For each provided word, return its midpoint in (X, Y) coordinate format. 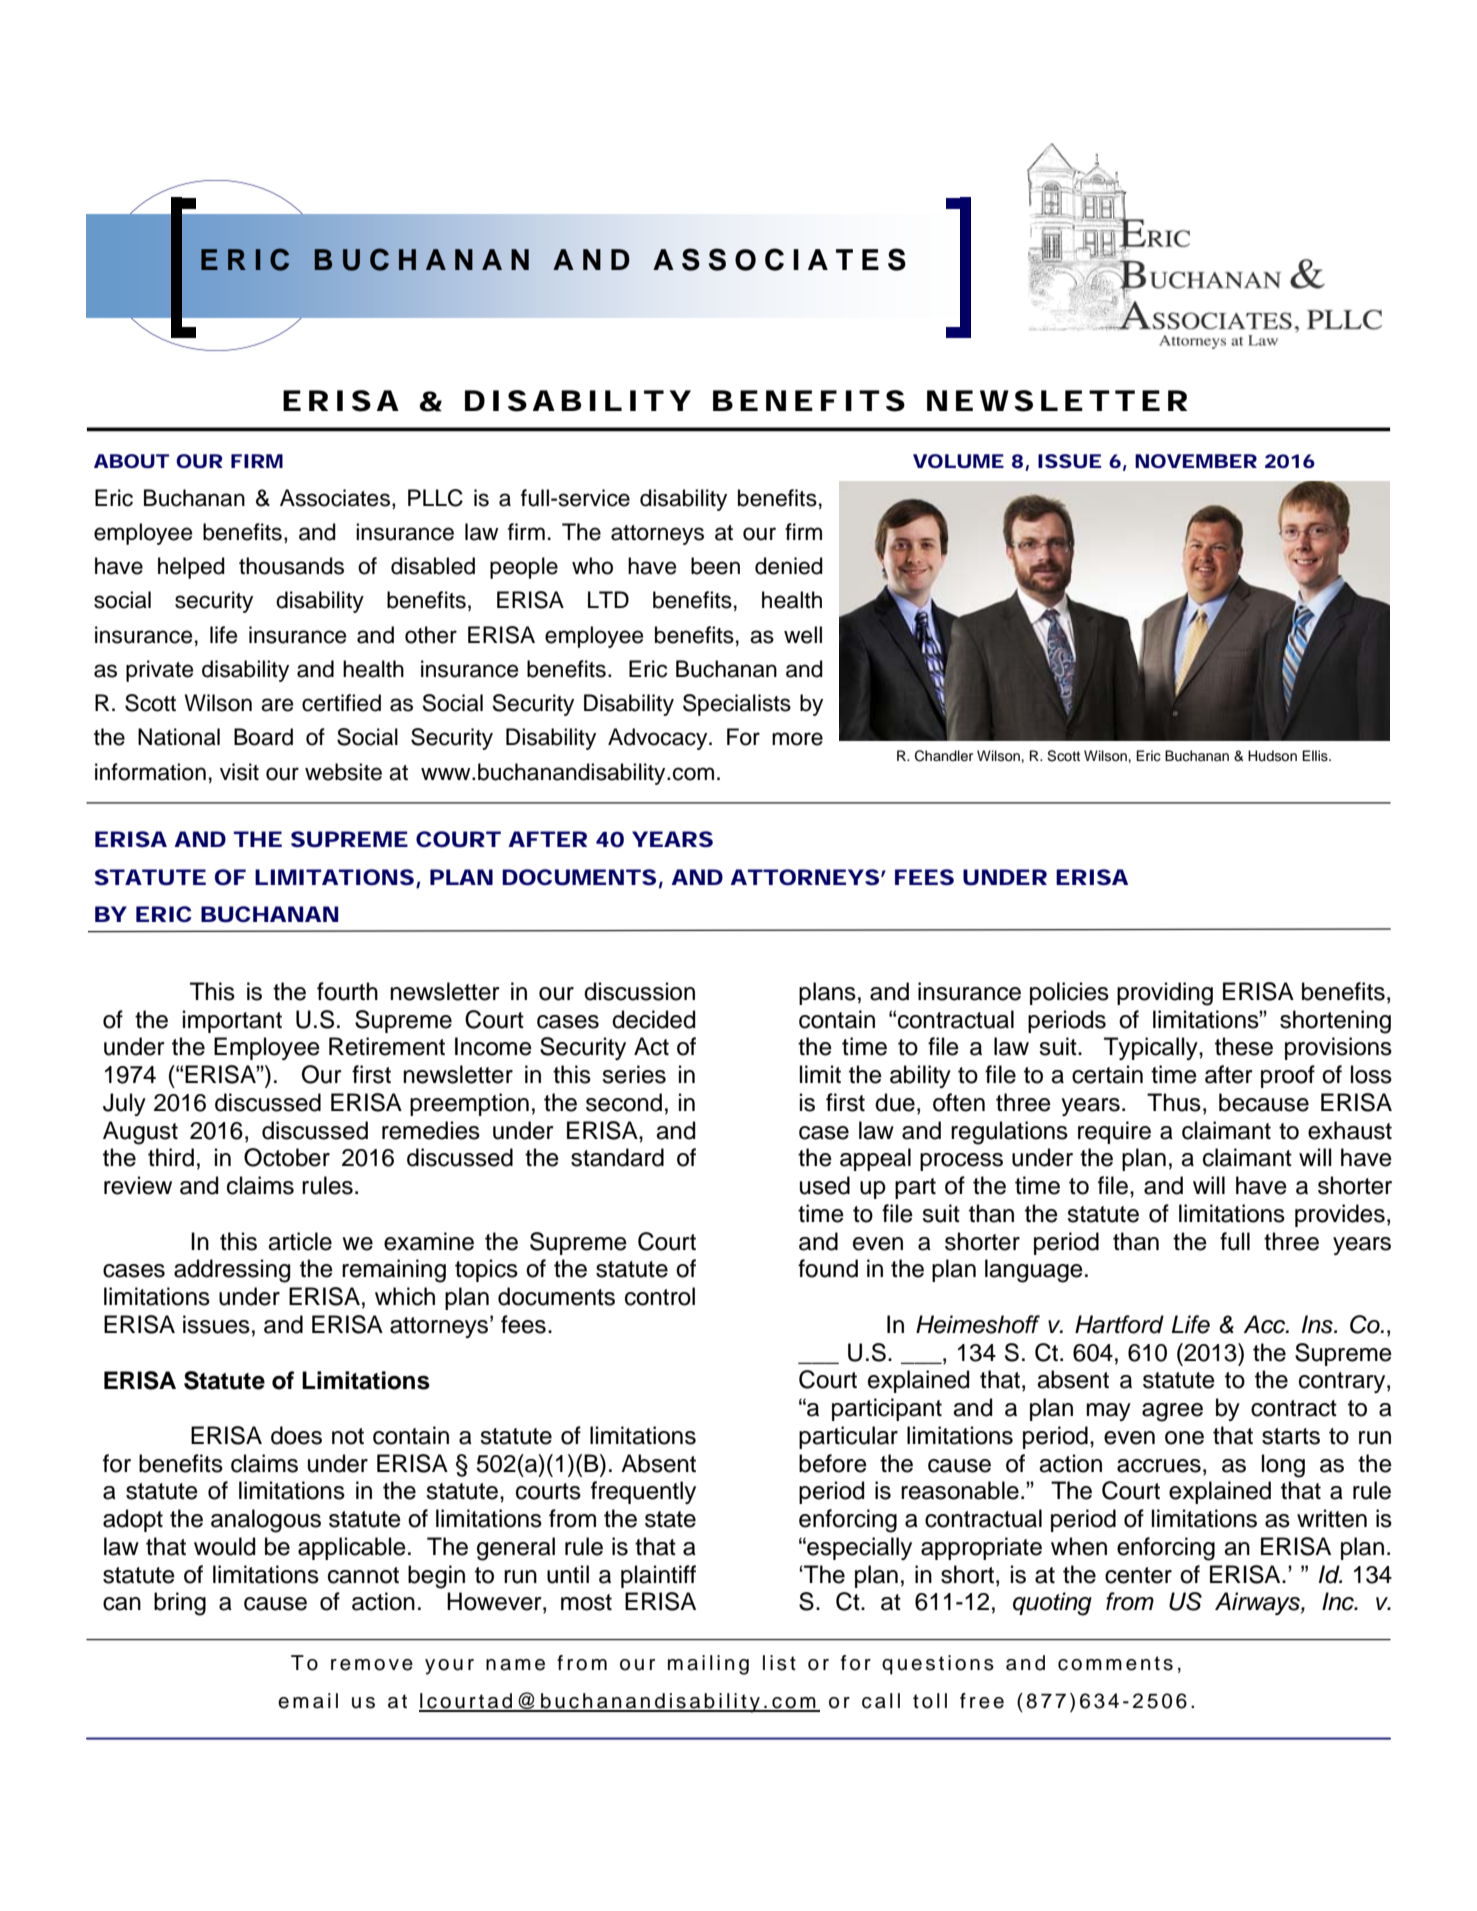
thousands (291, 566)
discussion (639, 991)
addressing (232, 1271)
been (715, 566)
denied (789, 566)
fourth (347, 991)
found (828, 1268)
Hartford (1119, 1324)
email (308, 1701)
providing (1165, 994)
